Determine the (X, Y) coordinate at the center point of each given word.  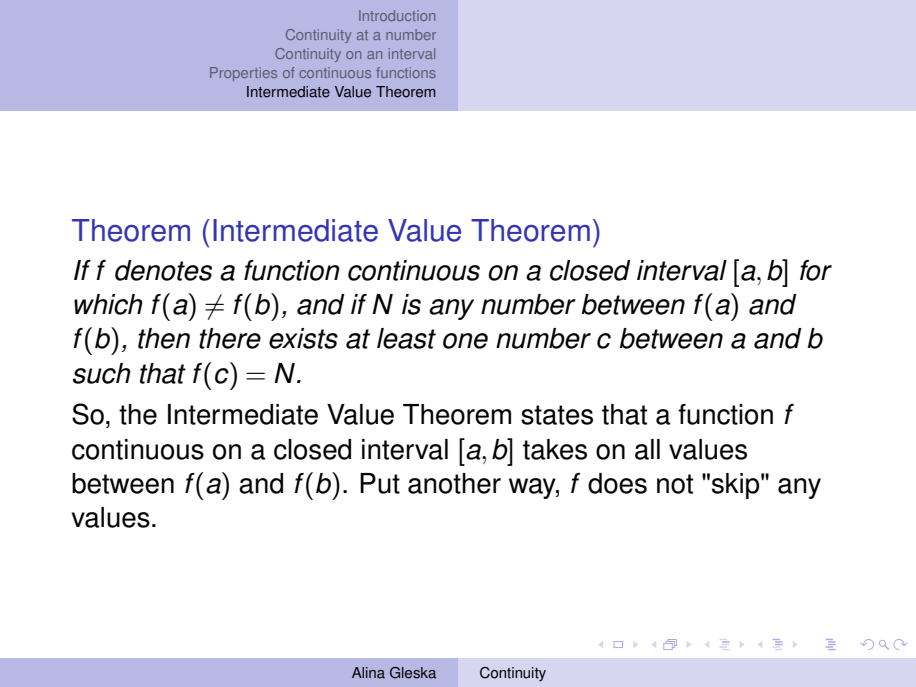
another (454, 483)
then (164, 338)
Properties (243, 74)
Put (380, 483)
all (647, 449)
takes (555, 449)
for (816, 270)
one (465, 341)
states (557, 415)
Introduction (397, 15)
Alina (368, 673)
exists (303, 338)
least (406, 338)
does (617, 483)
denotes (163, 270)
